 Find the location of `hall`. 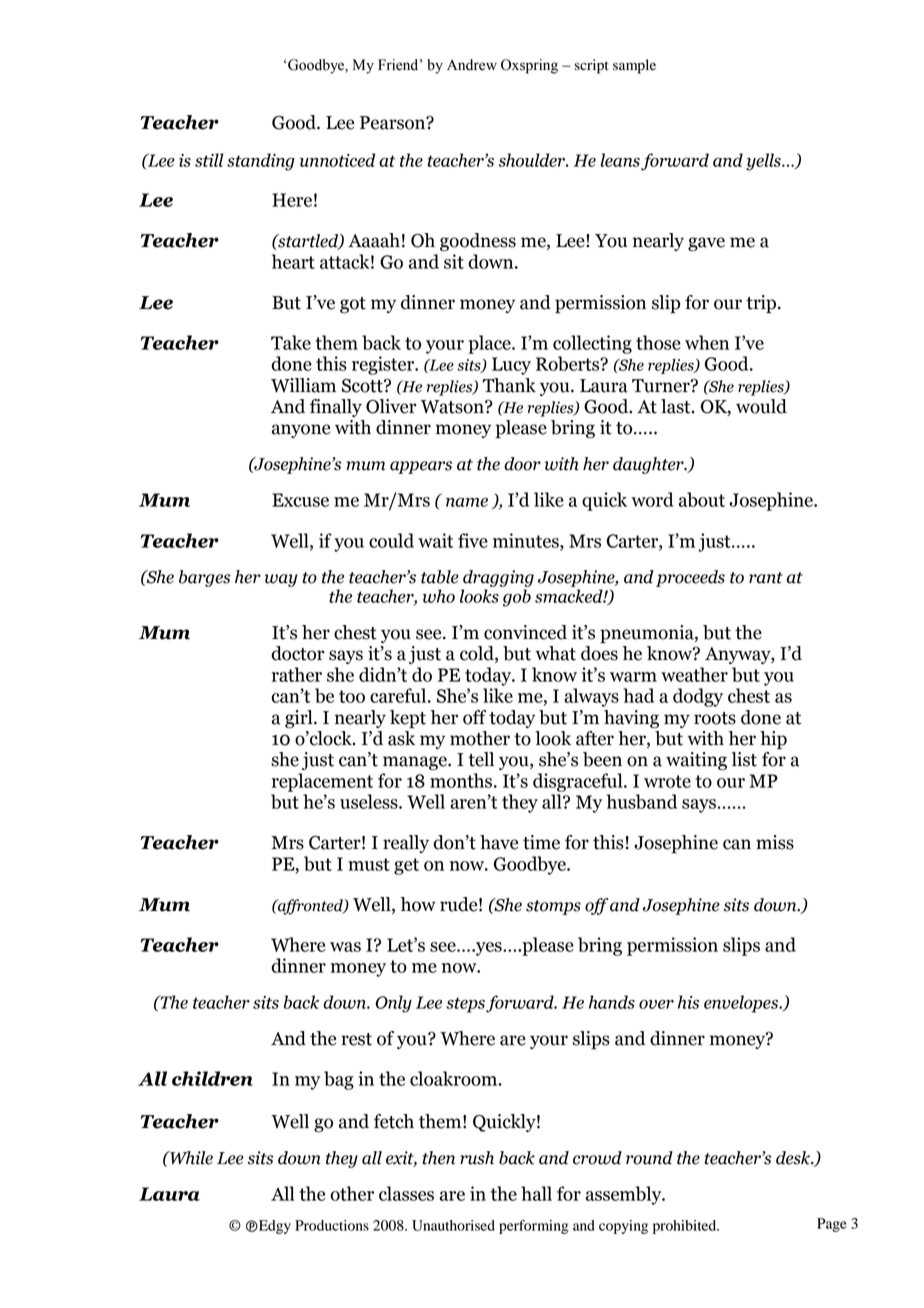

hall is located at coordinates (536, 1193).
